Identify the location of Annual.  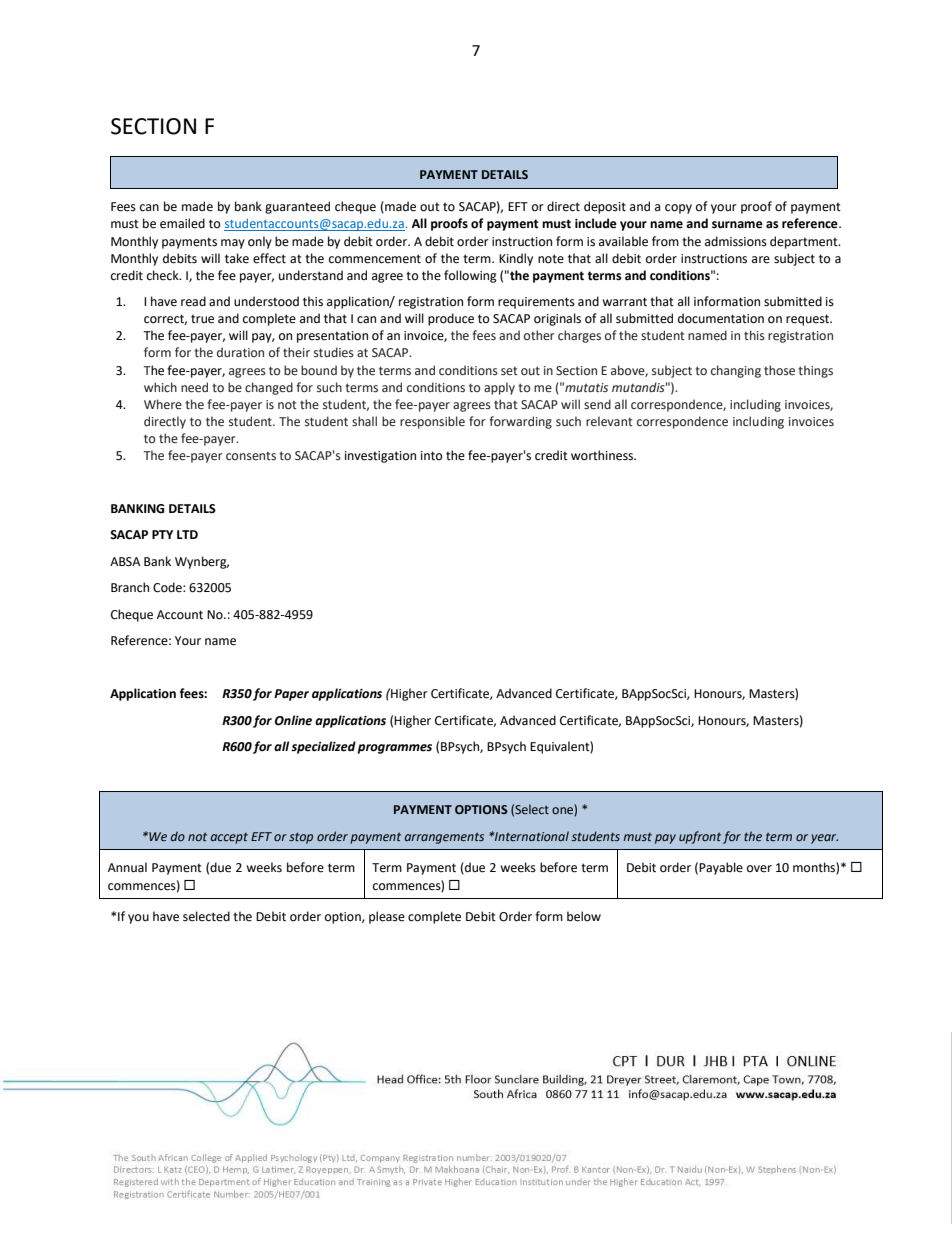
(127, 867).
